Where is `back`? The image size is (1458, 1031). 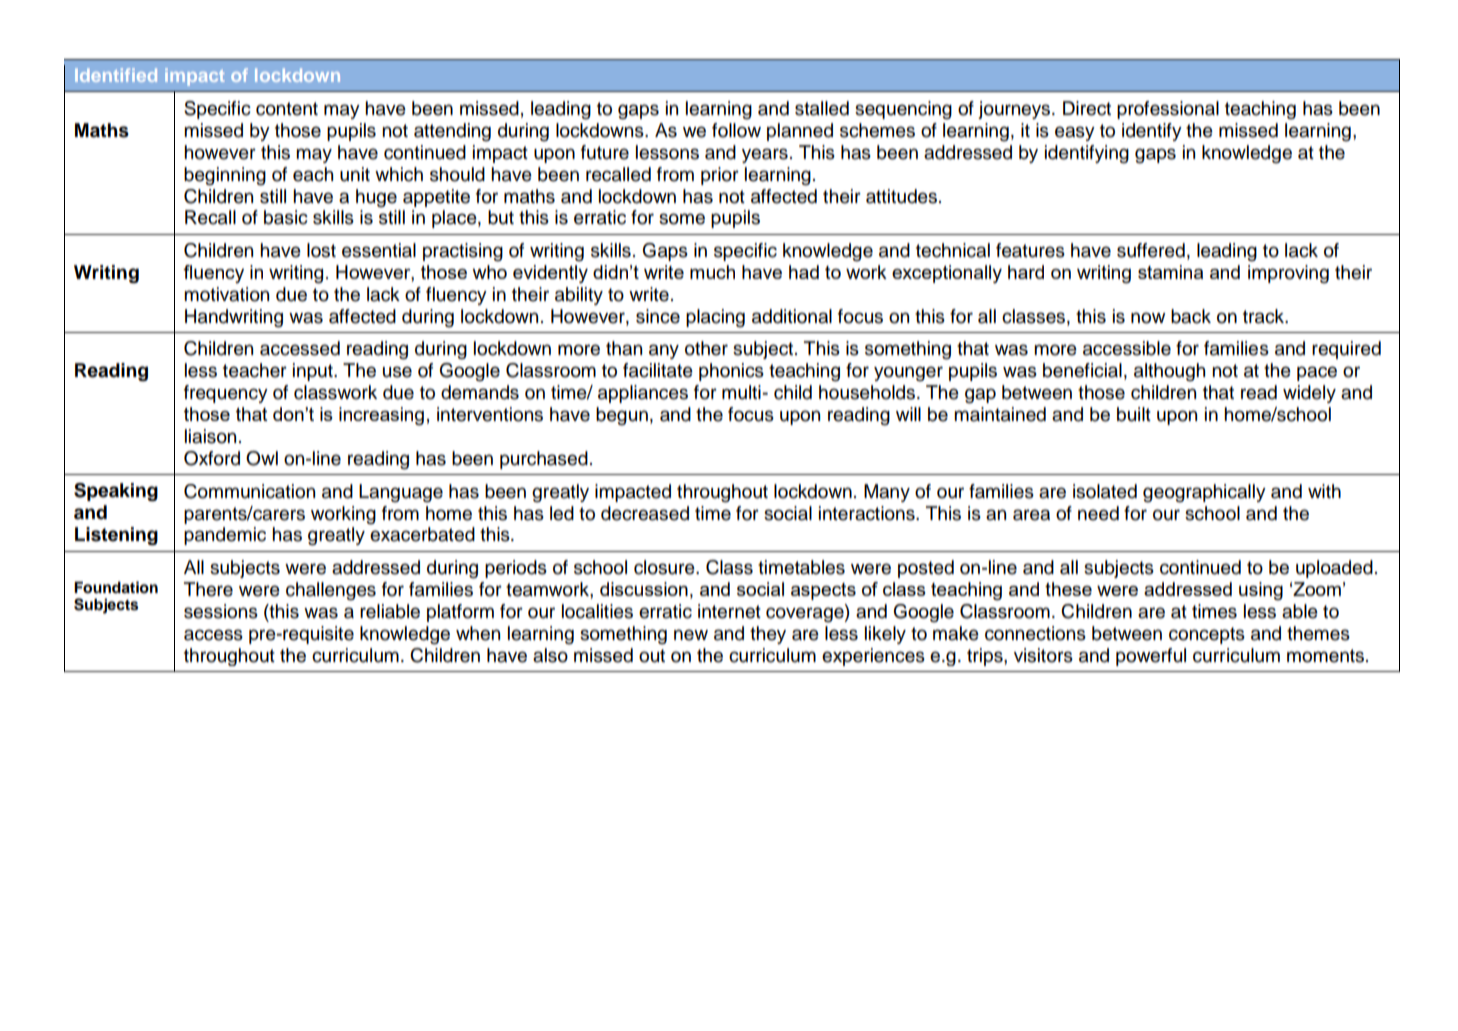
back is located at coordinates (1191, 316).
